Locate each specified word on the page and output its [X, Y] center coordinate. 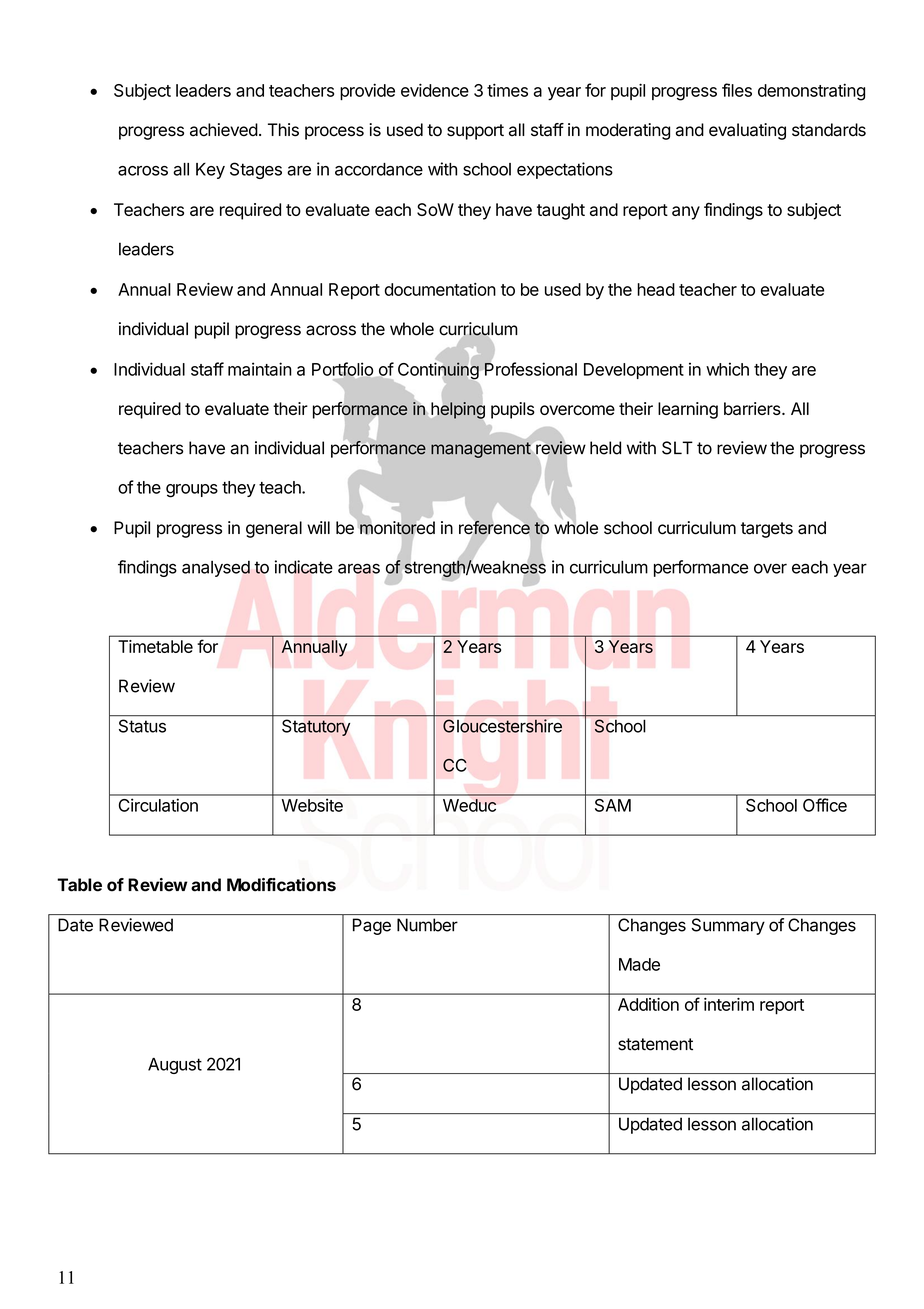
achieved [224, 130]
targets [767, 530]
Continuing [438, 372]
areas [359, 568]
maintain [260, 369]
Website [312, 805]
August [175, 1066]
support [475, 132]
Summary [728, 926]
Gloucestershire [502, 726]
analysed [216, 569]
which [727, 369]
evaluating [747, 131]
